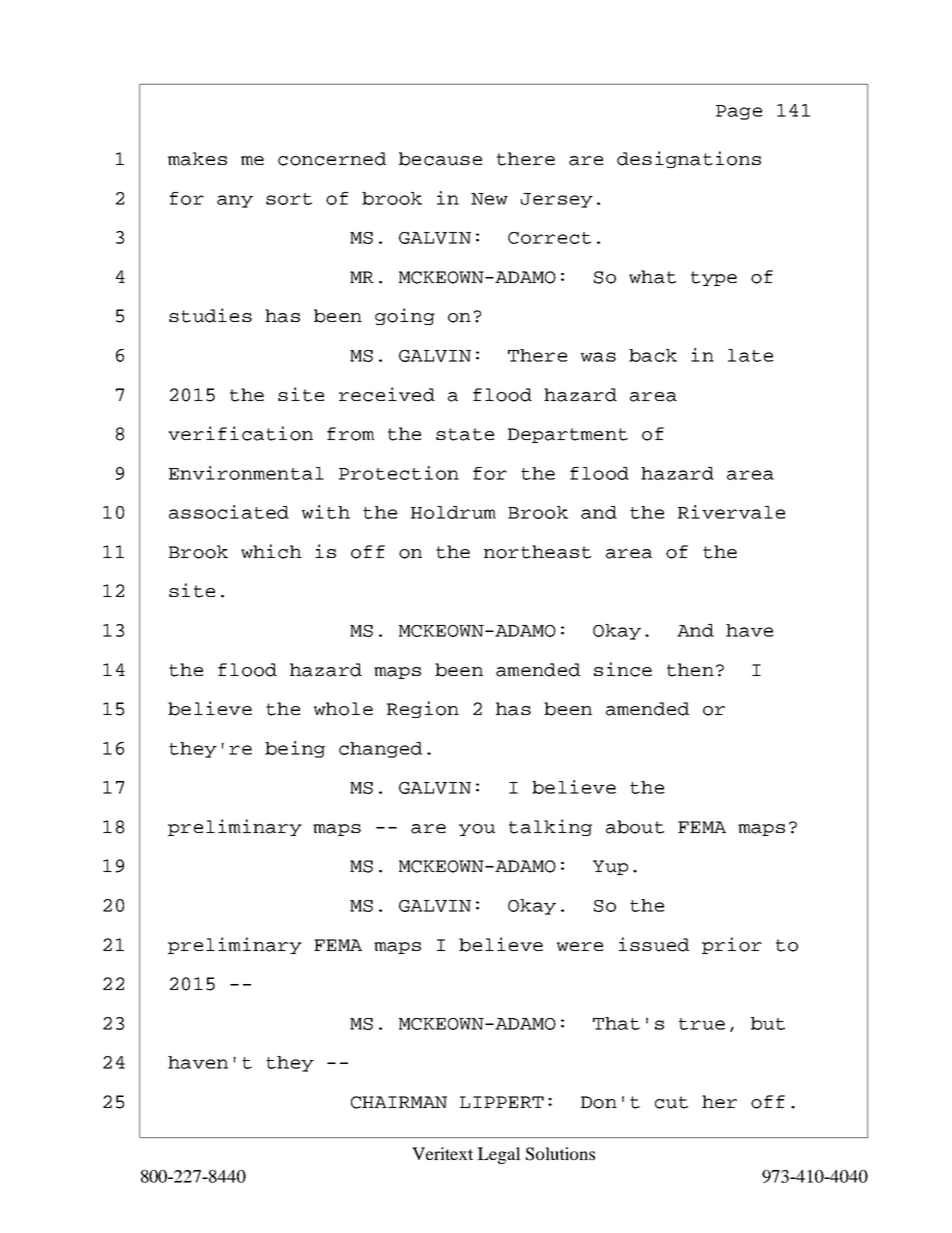  What do you see at coordinates (689, 159) in the page?
I see `designations` at bounding box center [689, 159].
